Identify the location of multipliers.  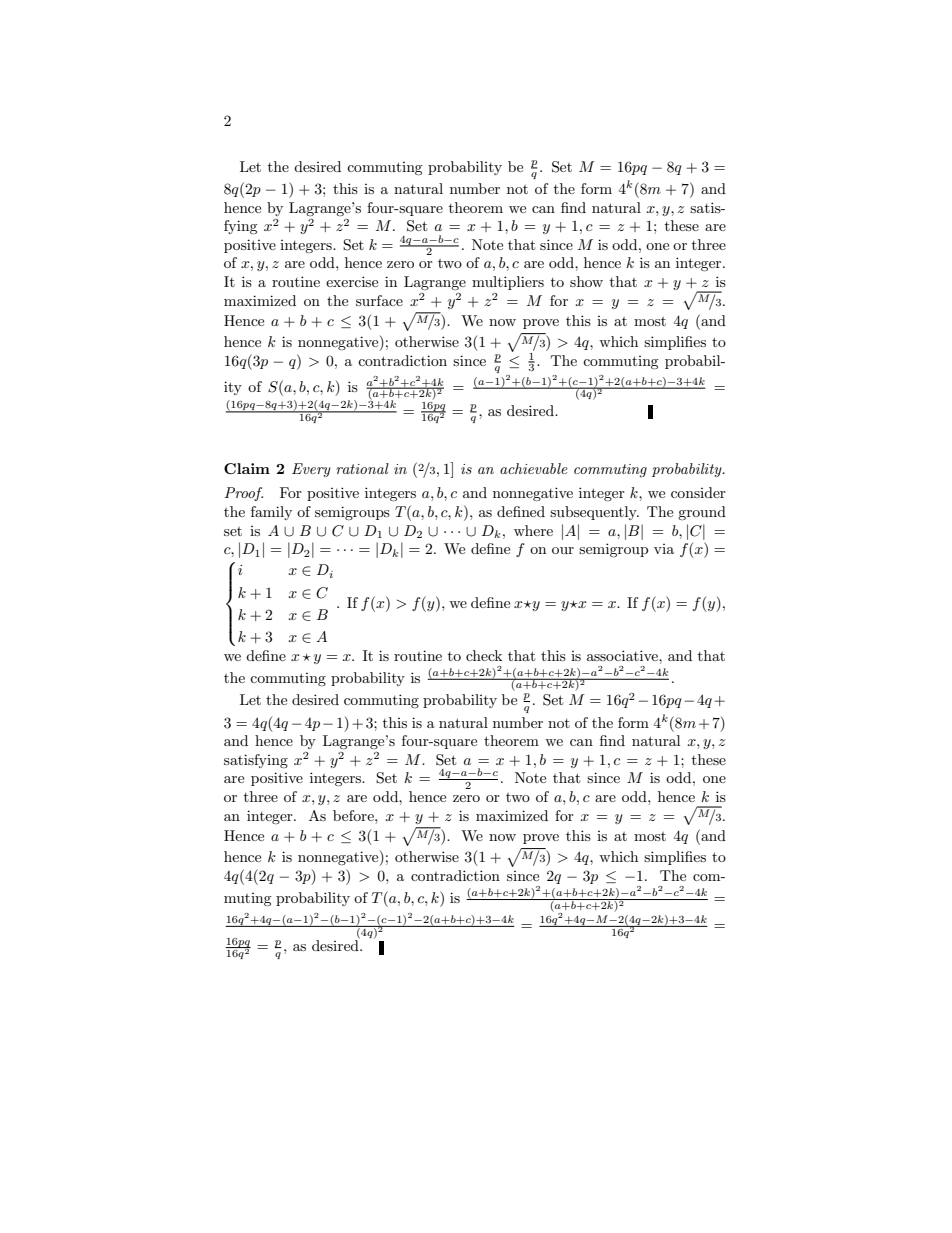
(508, 283).
